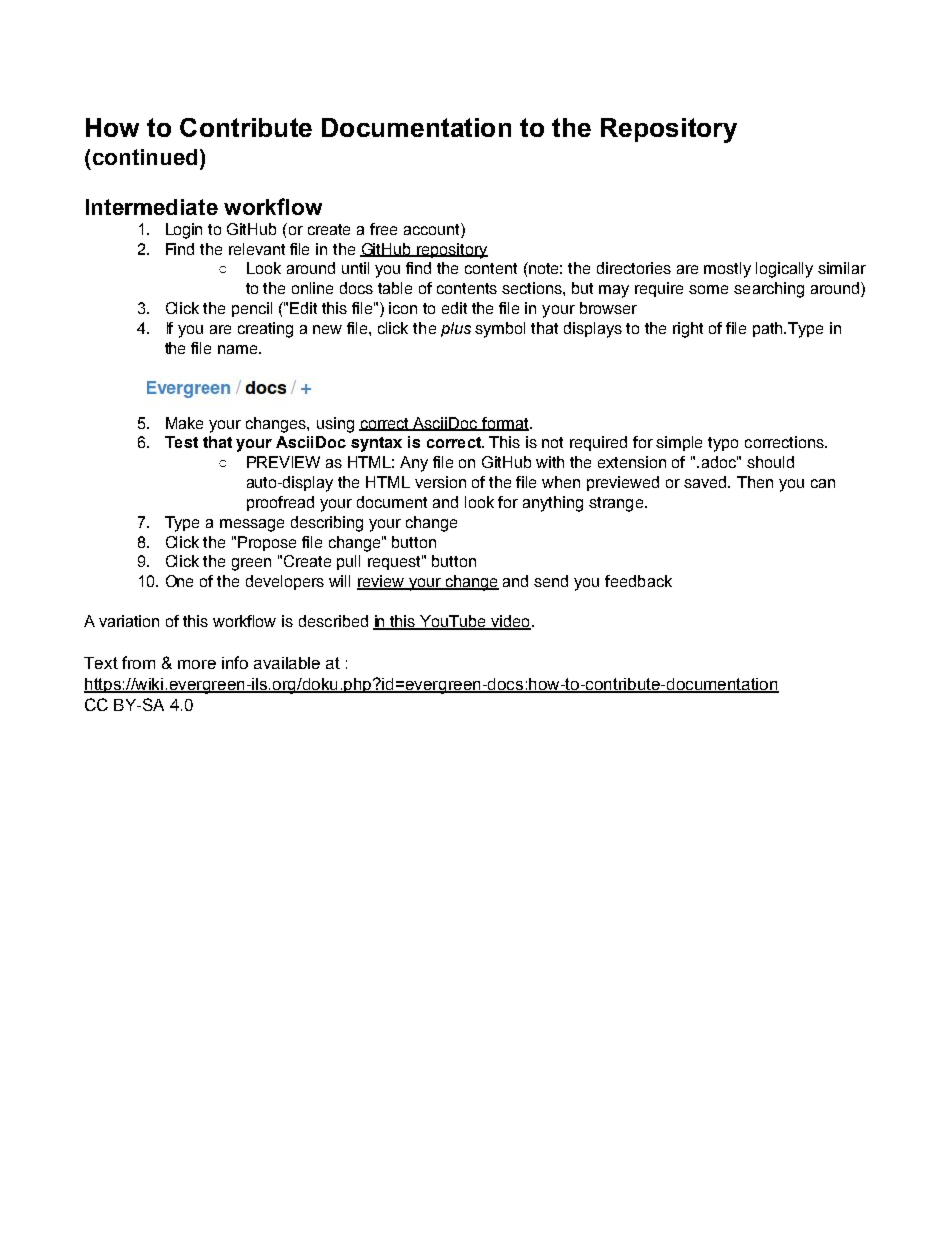 The image size is (952, 1233). What do you see at coordinates (755, 482) in the document?
I see `Then` at bounding box center [755, 482].
